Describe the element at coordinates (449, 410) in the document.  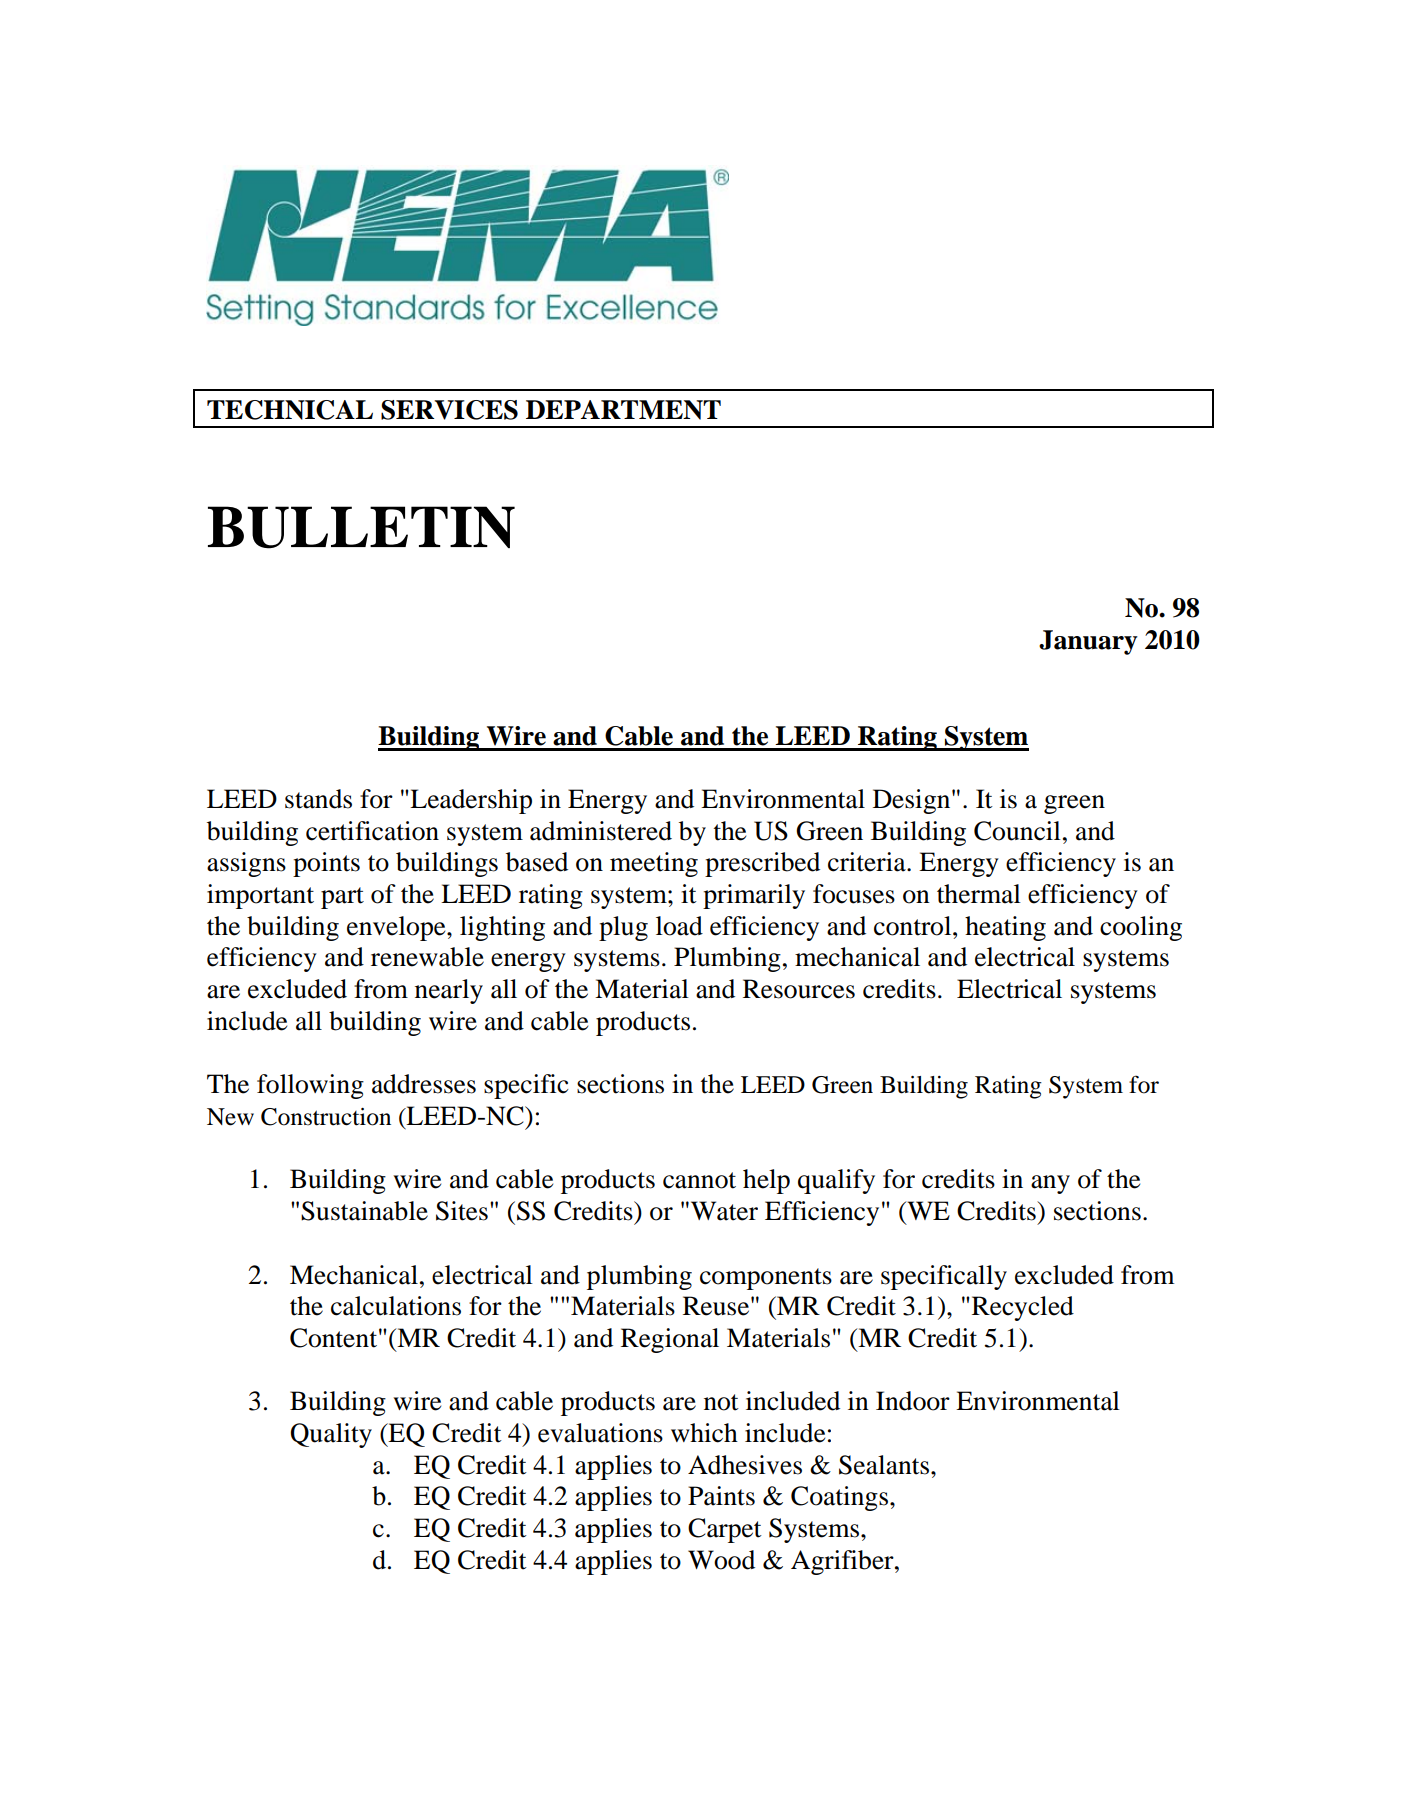
I see `SERVICES` at that location.
